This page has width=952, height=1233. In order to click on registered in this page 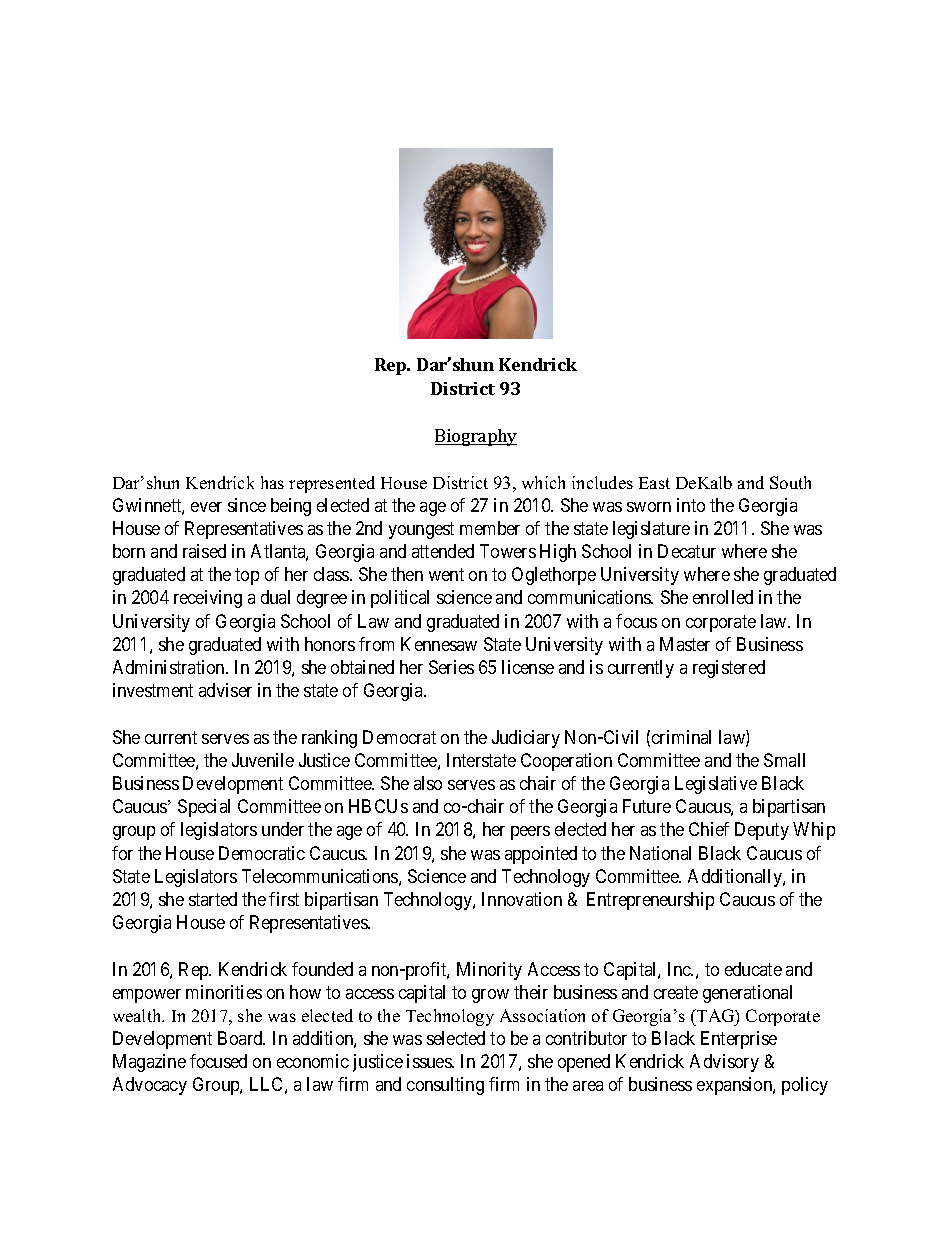, I will do `click(729, 669)`.
